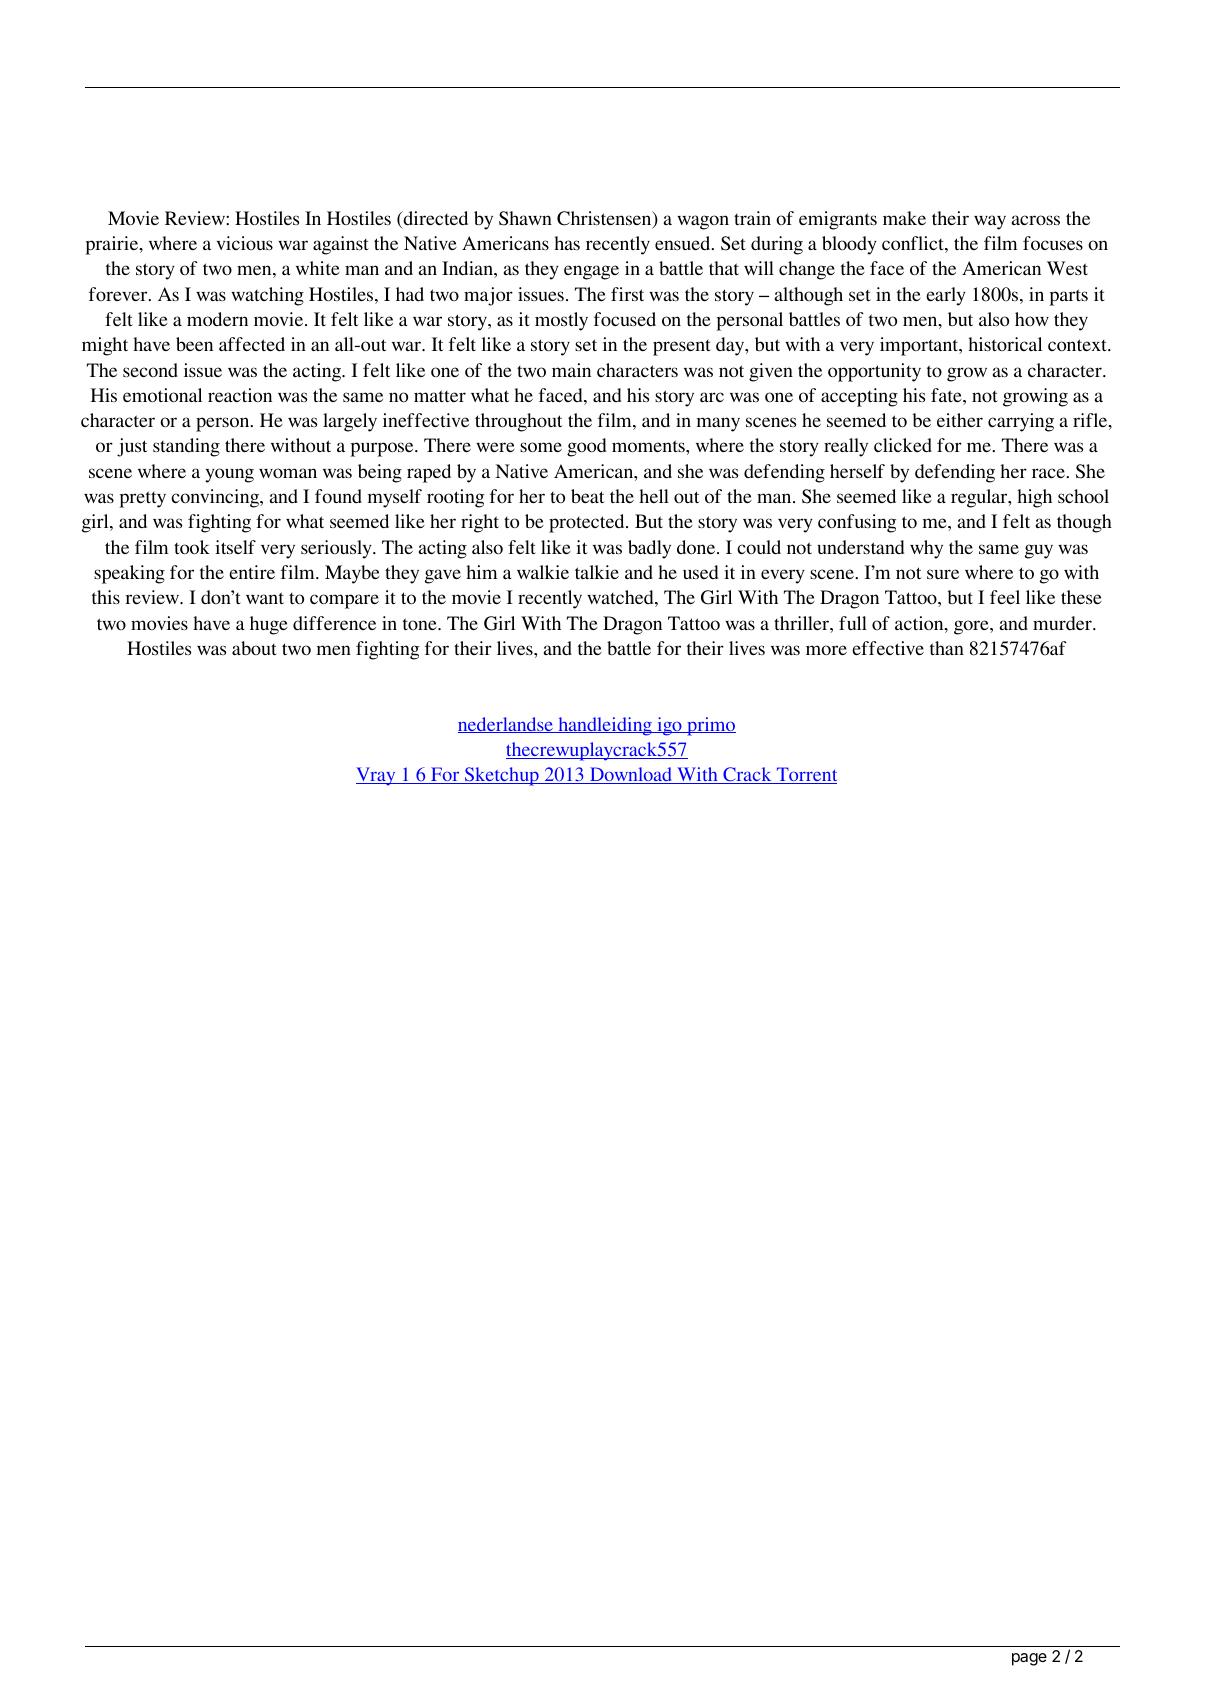  I want to click on Sketchup, so click(502, 776).
